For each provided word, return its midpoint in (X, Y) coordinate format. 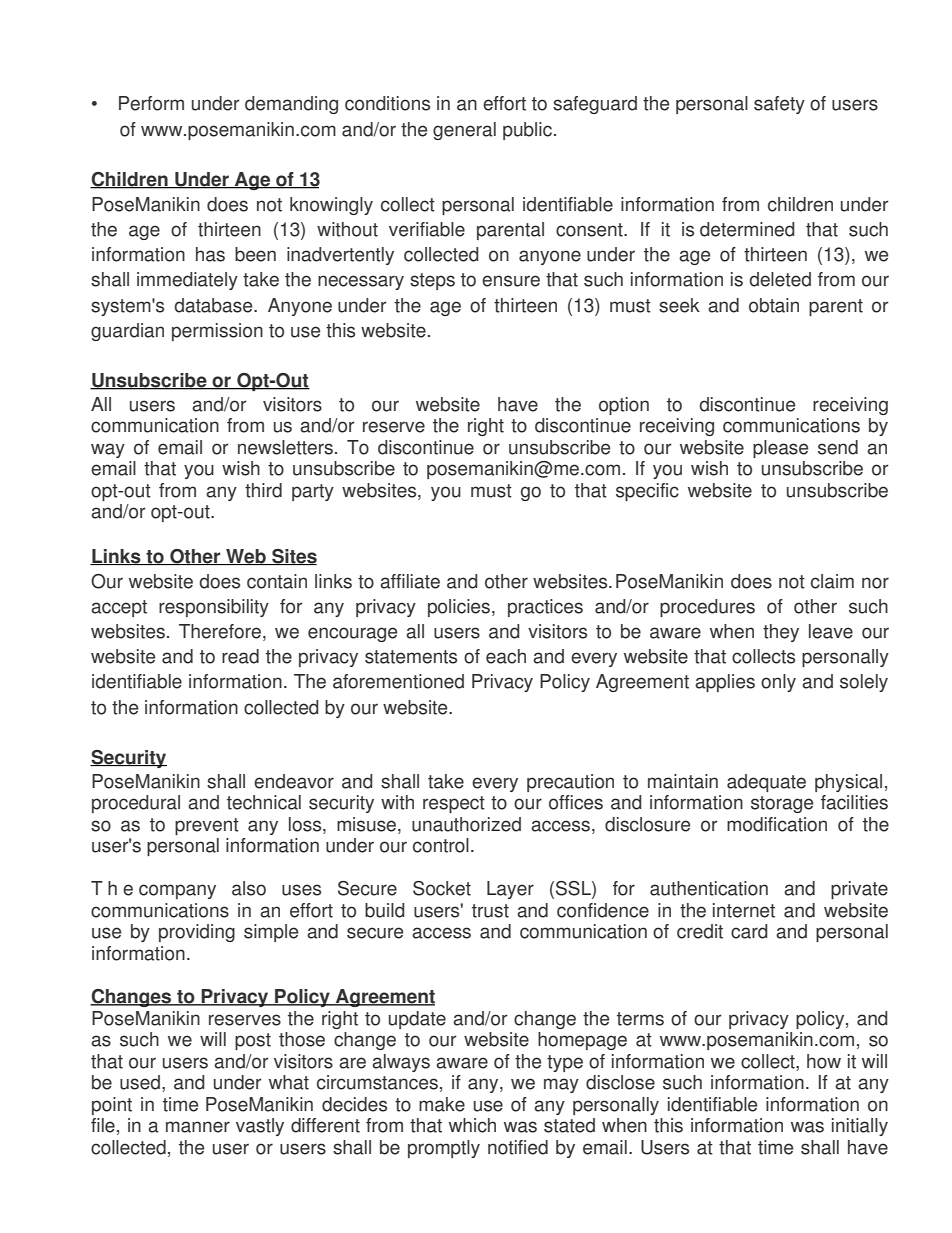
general (464, 131)
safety (779, 105)
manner (198, 1127)
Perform (151, 103)
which (472, 1125)
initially (860, 1127)
